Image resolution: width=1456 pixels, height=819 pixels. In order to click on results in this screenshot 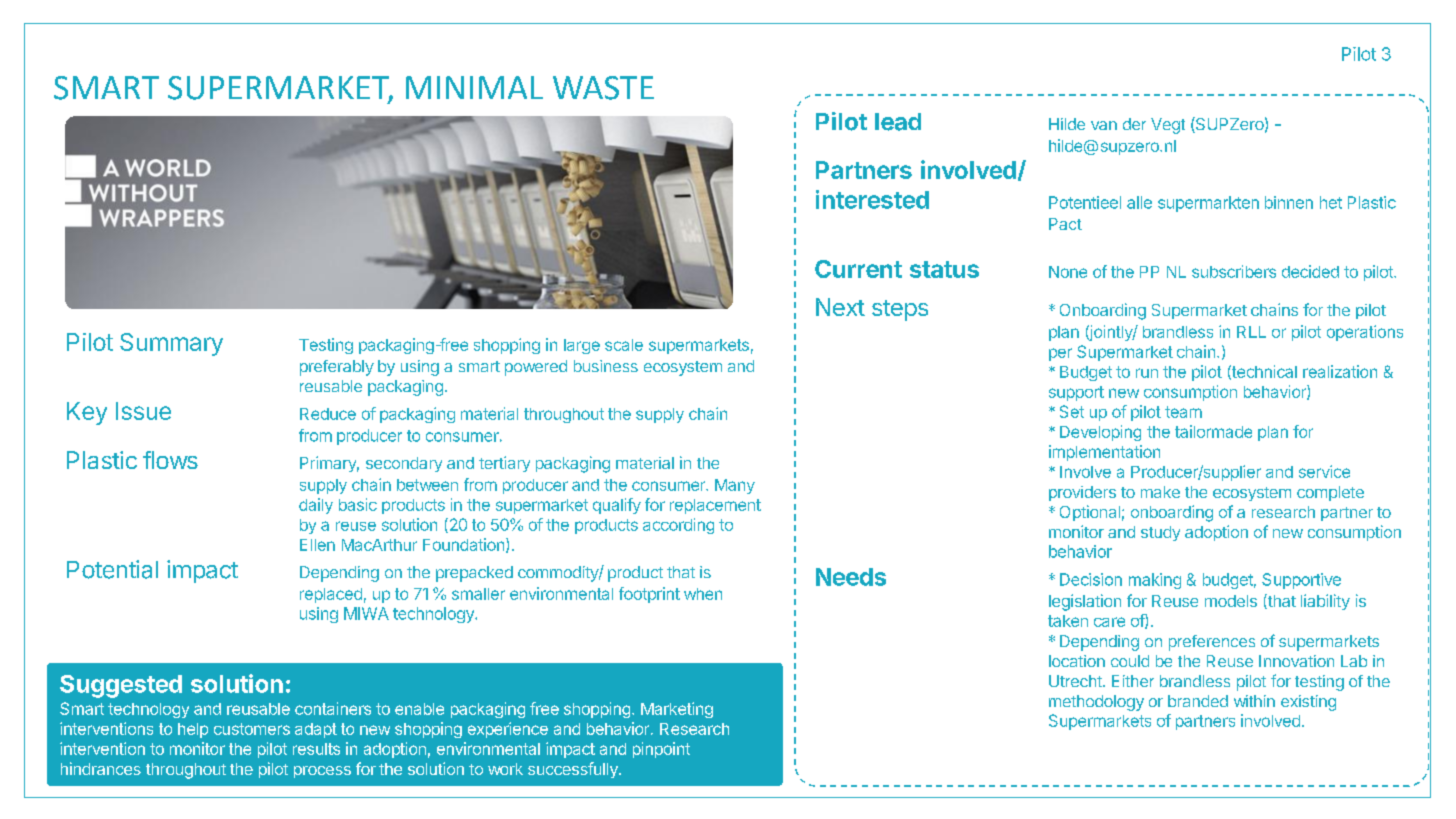, I will do `click(316, 749)`.
